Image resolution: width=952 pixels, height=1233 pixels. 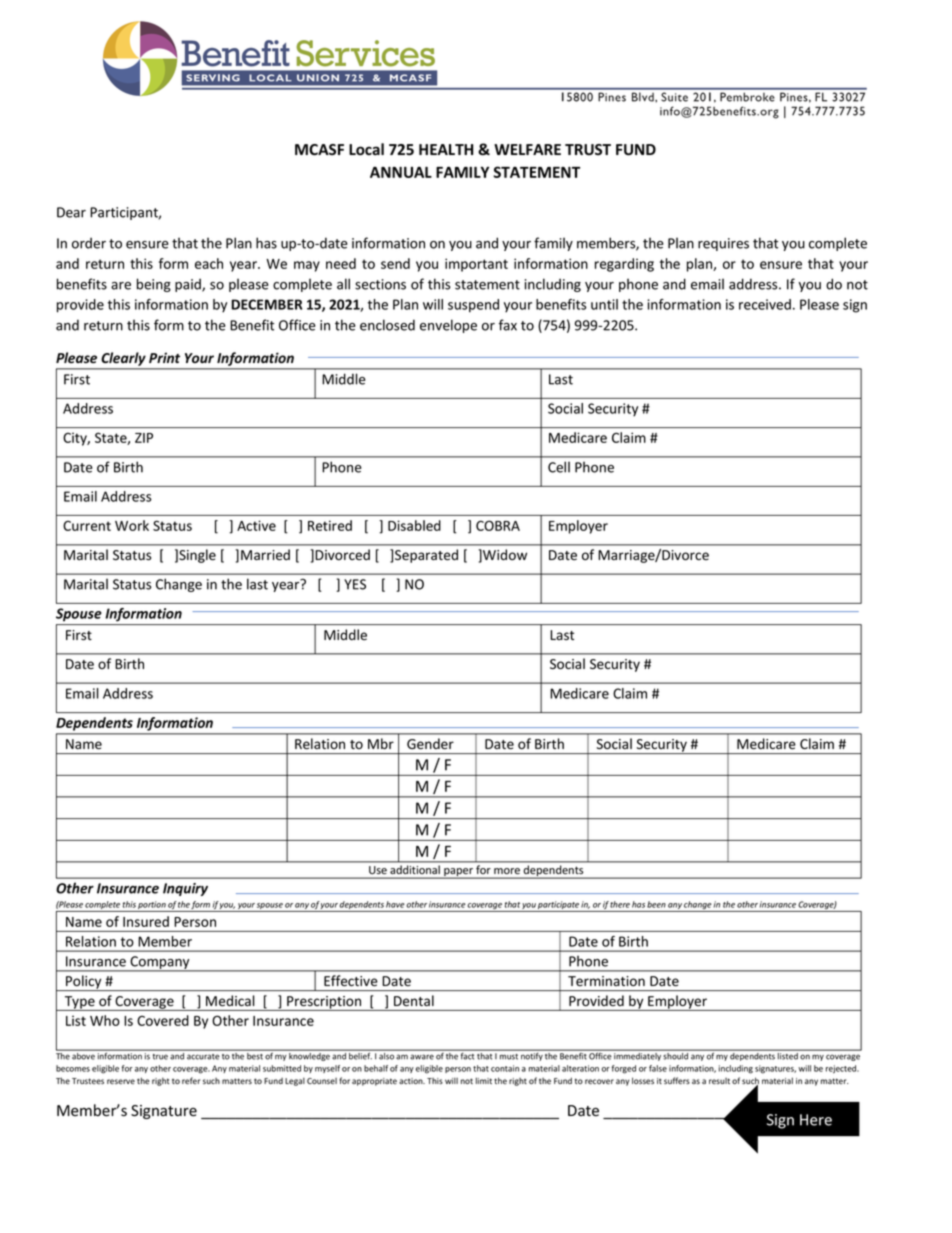 What do you see at coordinates (401, 172) in the screenshot?
I see `ANNUAL` at bounding box center [401, 172].
